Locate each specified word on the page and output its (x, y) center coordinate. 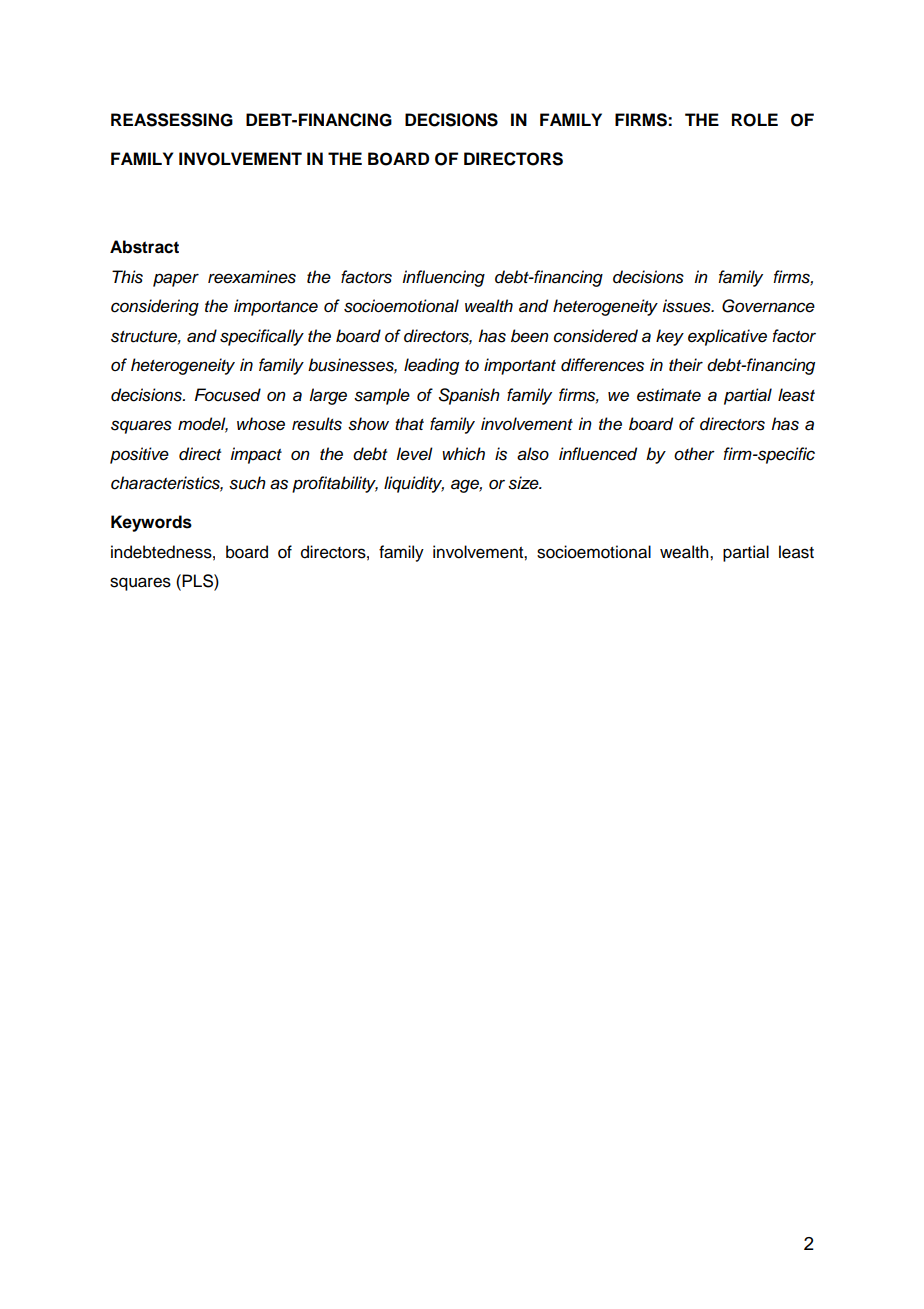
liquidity (414, 484)
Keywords (151, 523)
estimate (669, 395)
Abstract (144, 247)
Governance (768, 306)
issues (687, 306)
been (530, 336)
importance (276, 307)
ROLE (755, 120)
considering (155, 307)
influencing (443, 278)
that (409, 424)
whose (261, 424)
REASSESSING (172, 120)
